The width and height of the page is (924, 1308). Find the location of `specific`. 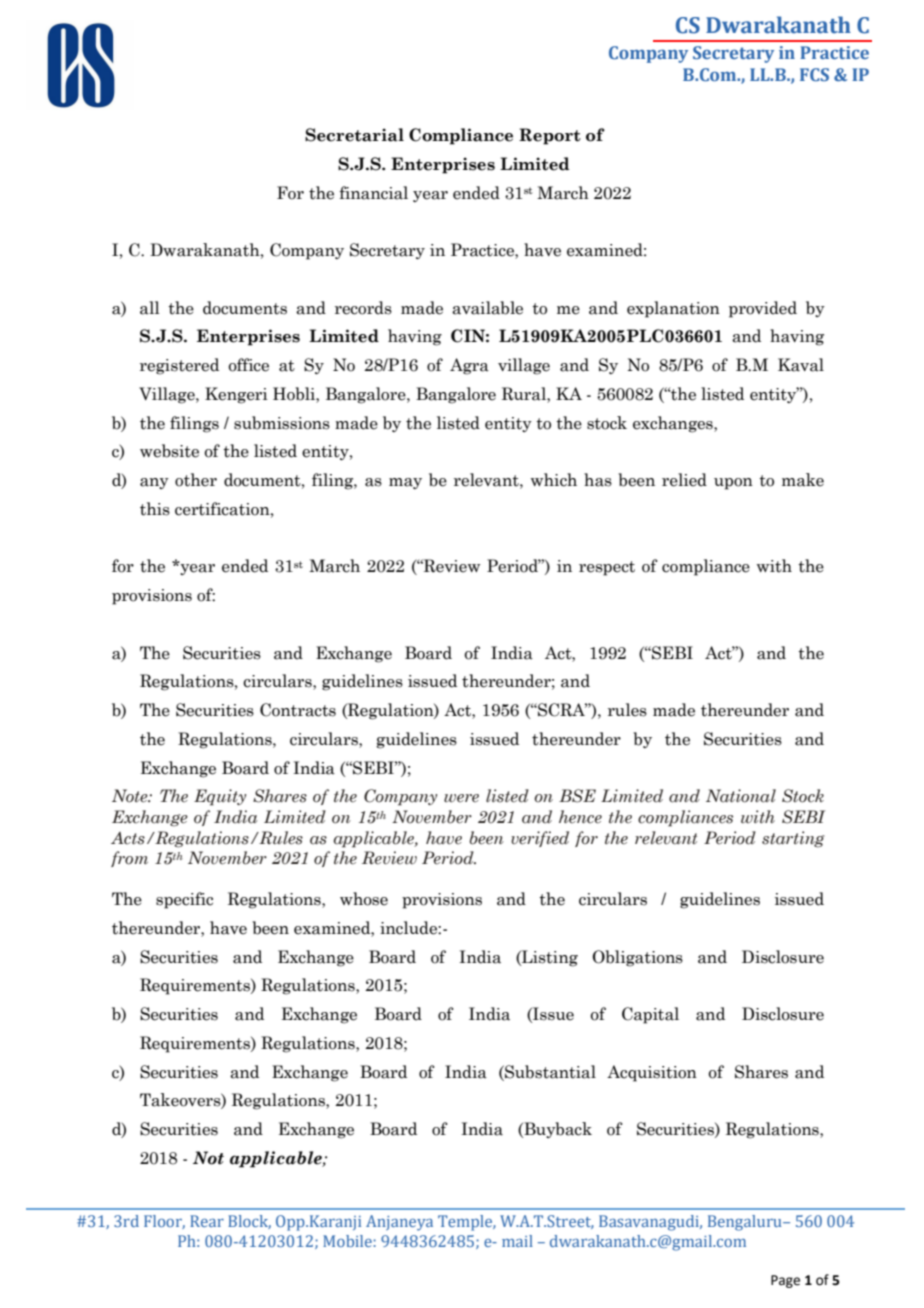

specific is located at coordinates (184, 900).
